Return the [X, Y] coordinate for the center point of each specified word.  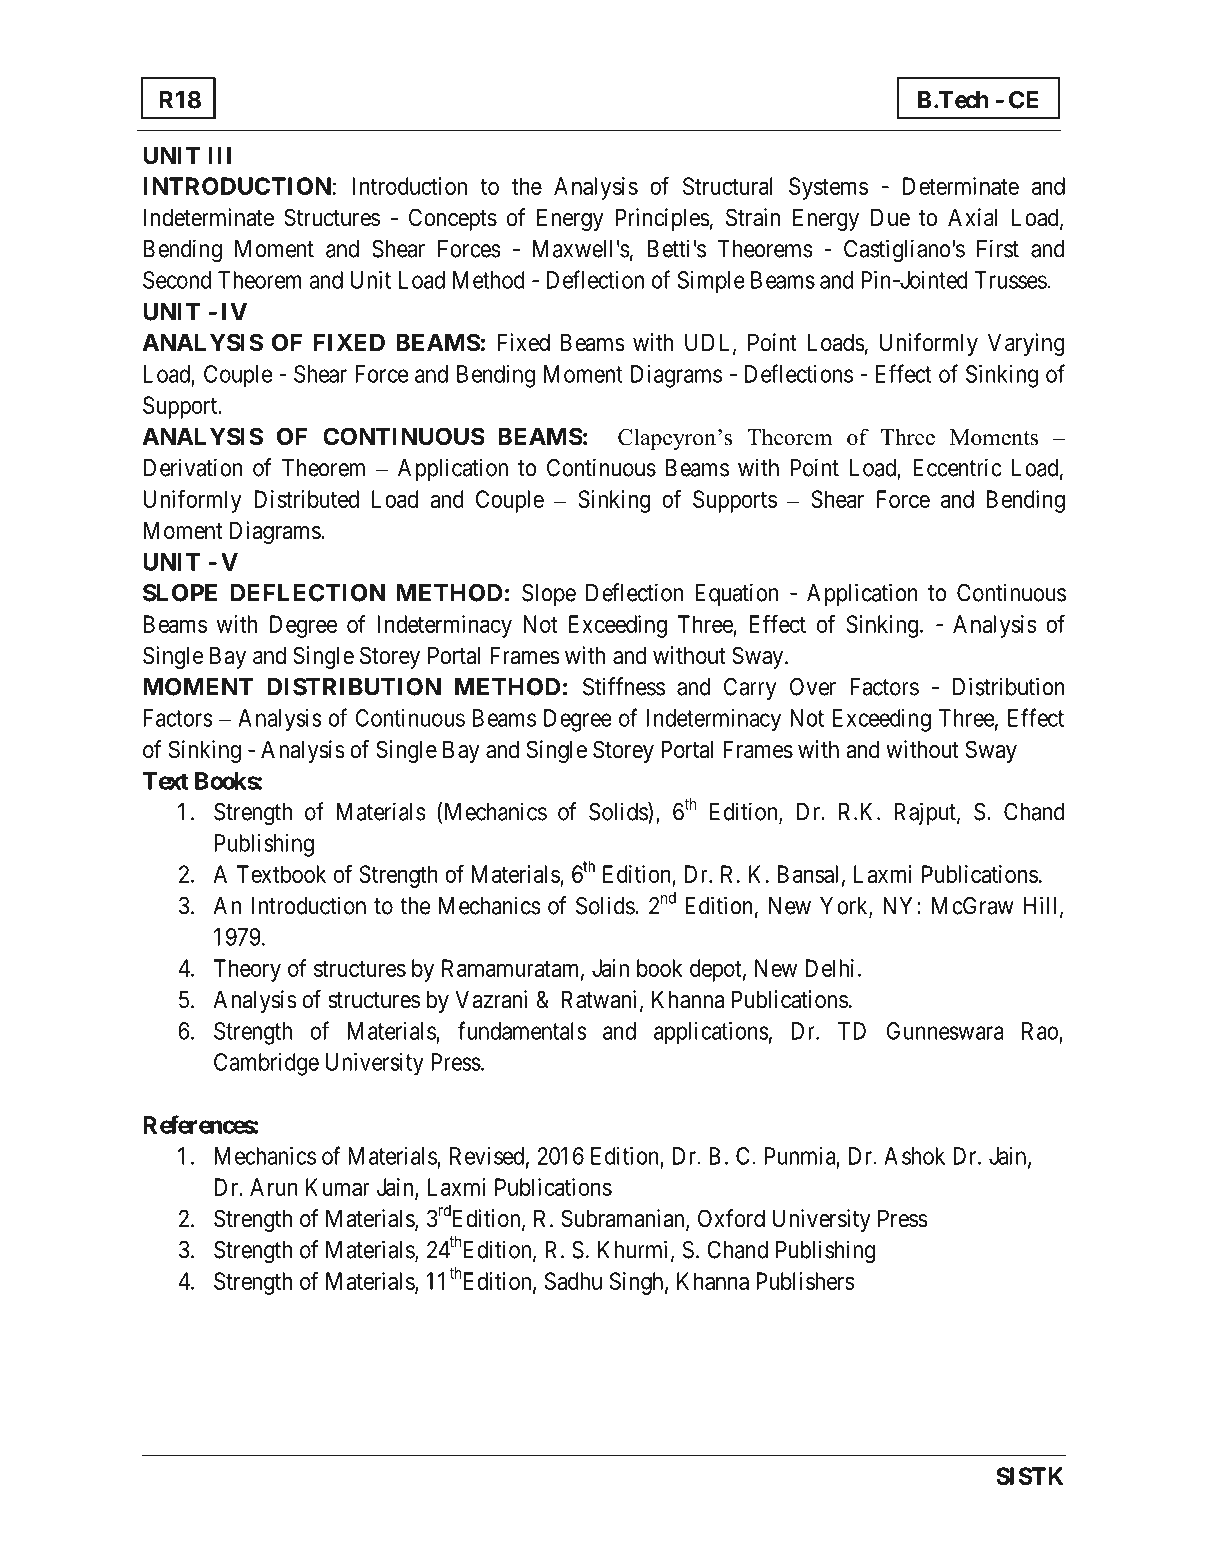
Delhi [829, 968]
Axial [973, 217]
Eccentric [957, 467]
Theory [247, 970]
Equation [736, 594]
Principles [663, 219]
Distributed [306, 499]
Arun [274, 1187]
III [219, 155]
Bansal [808, 874]
